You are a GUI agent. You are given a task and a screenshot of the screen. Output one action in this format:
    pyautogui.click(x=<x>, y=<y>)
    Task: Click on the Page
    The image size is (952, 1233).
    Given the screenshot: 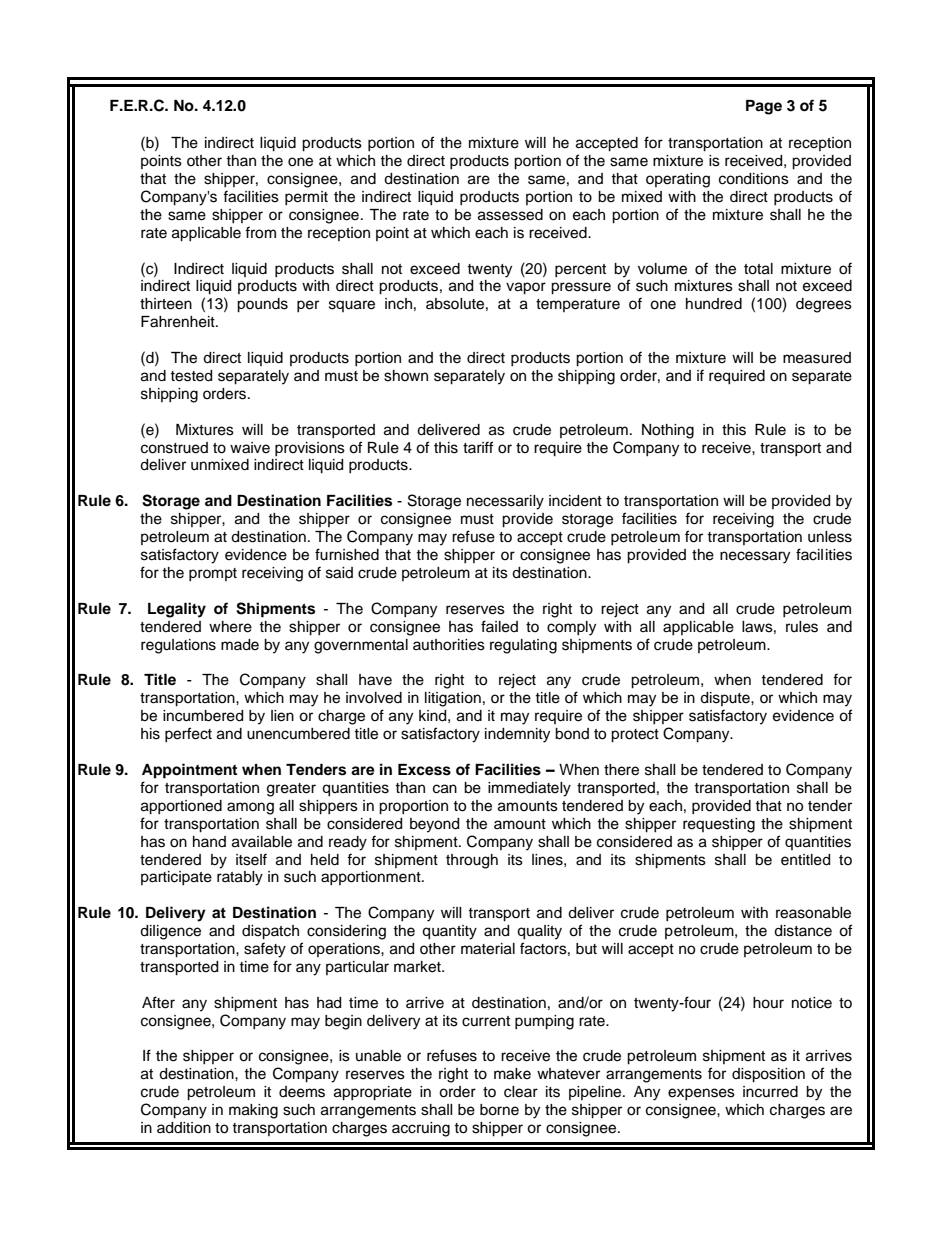 What is the action you would take?
    pyautogui.click(x=764, y=107)
